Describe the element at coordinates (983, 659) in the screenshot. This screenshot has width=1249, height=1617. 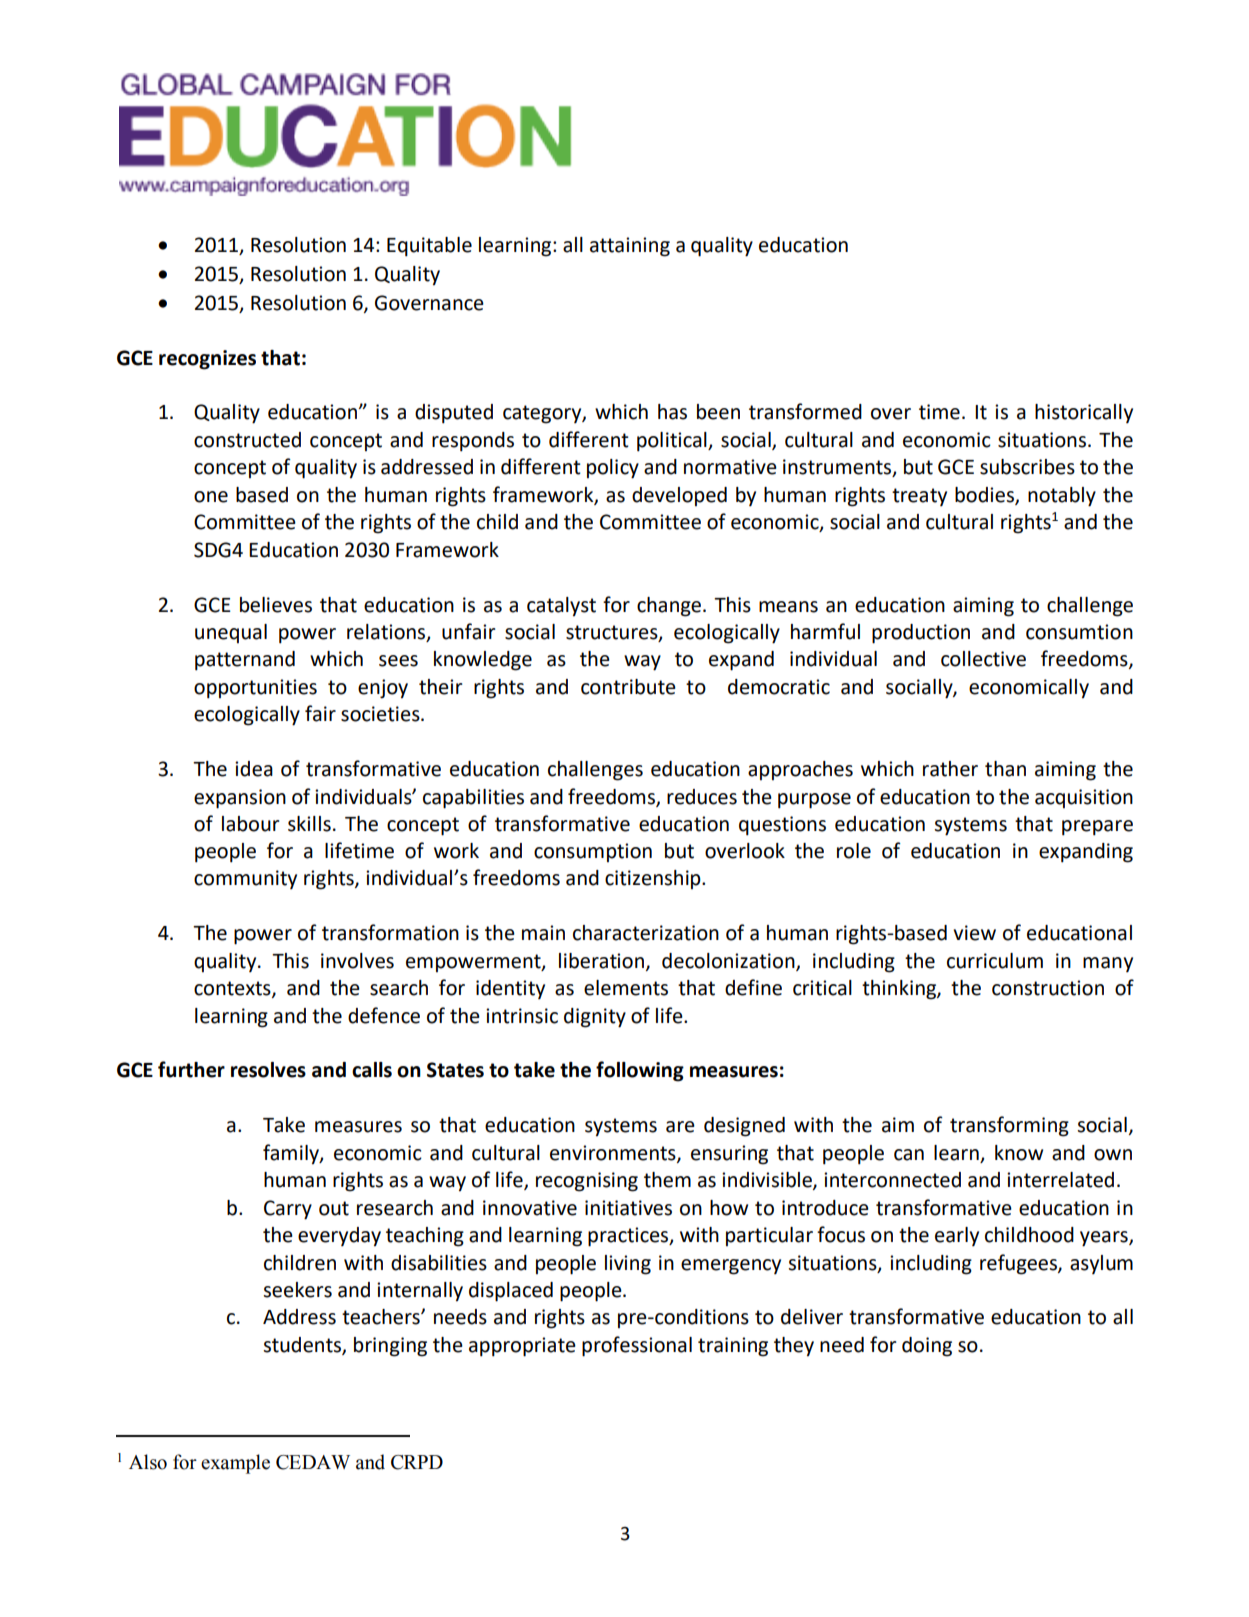
I see `collective` at that location.
